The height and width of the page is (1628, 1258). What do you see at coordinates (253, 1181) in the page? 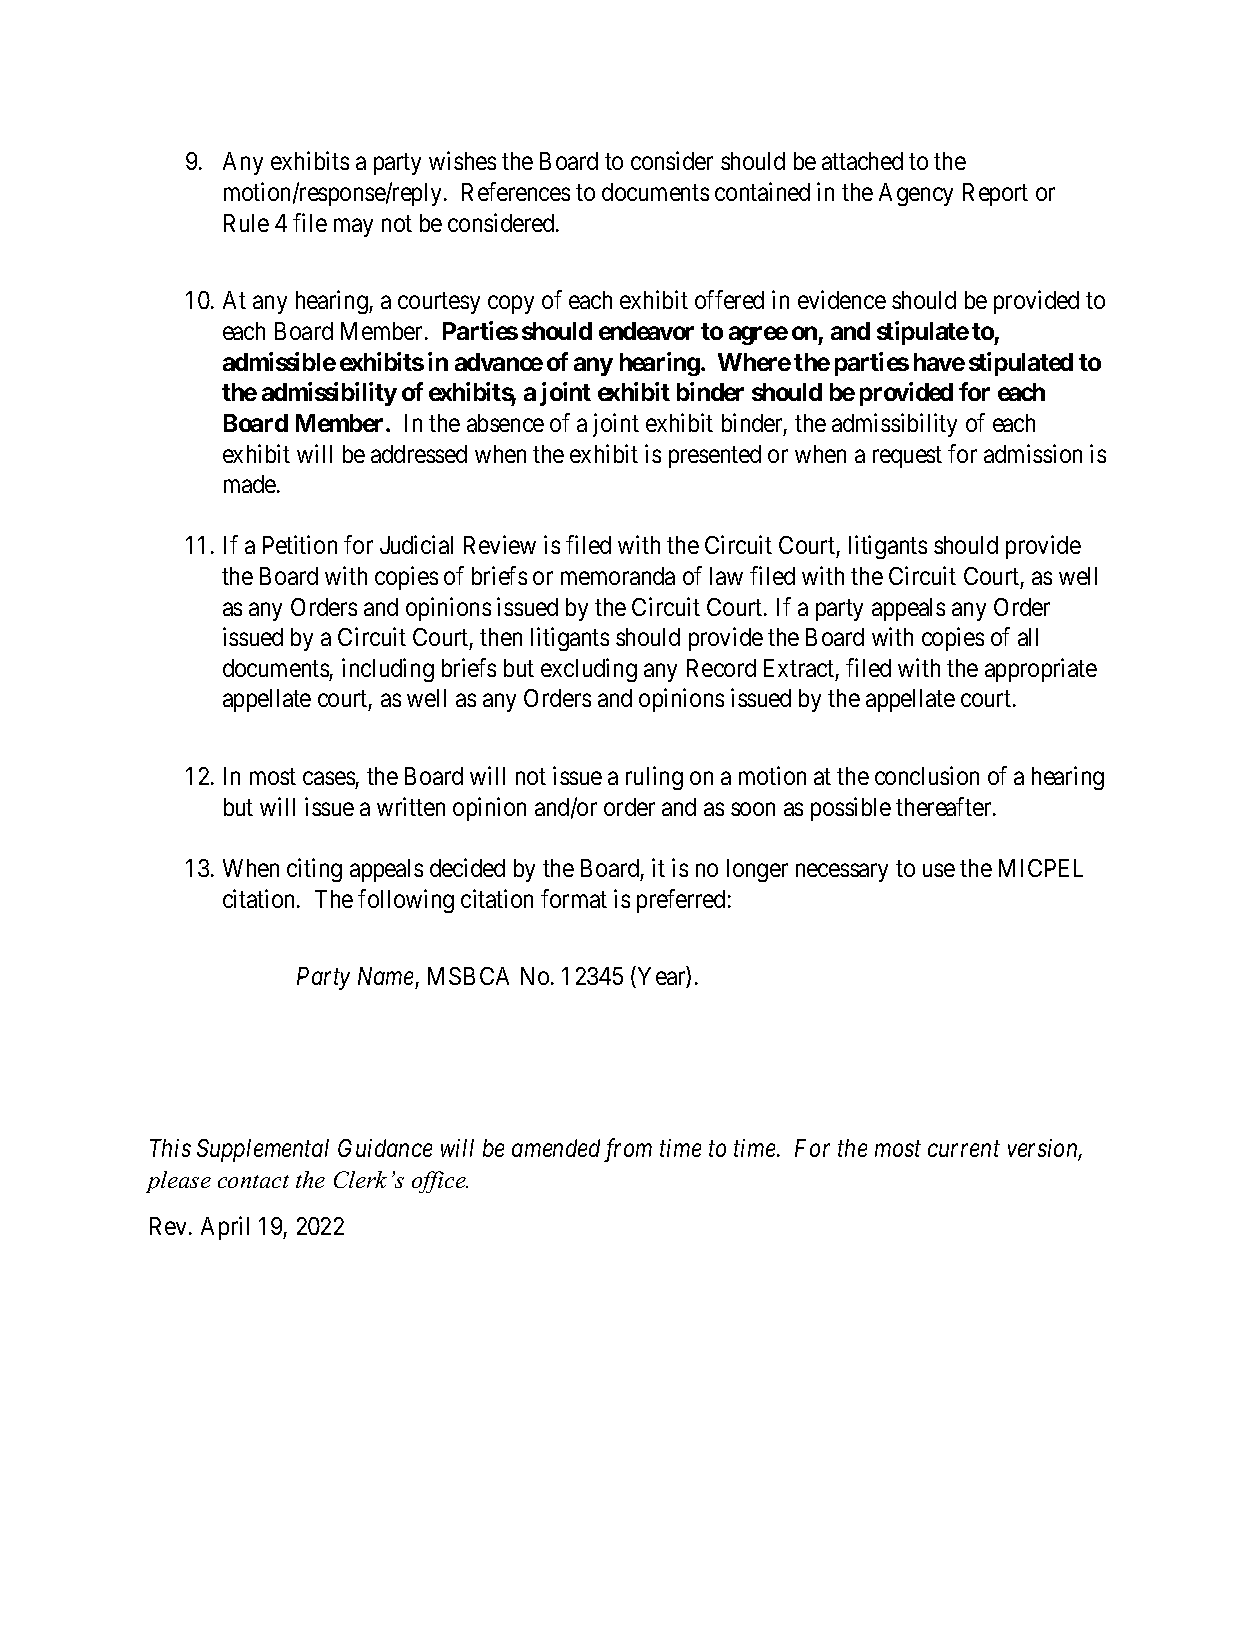
I see `contact` at bounding box center [253, 1181].
